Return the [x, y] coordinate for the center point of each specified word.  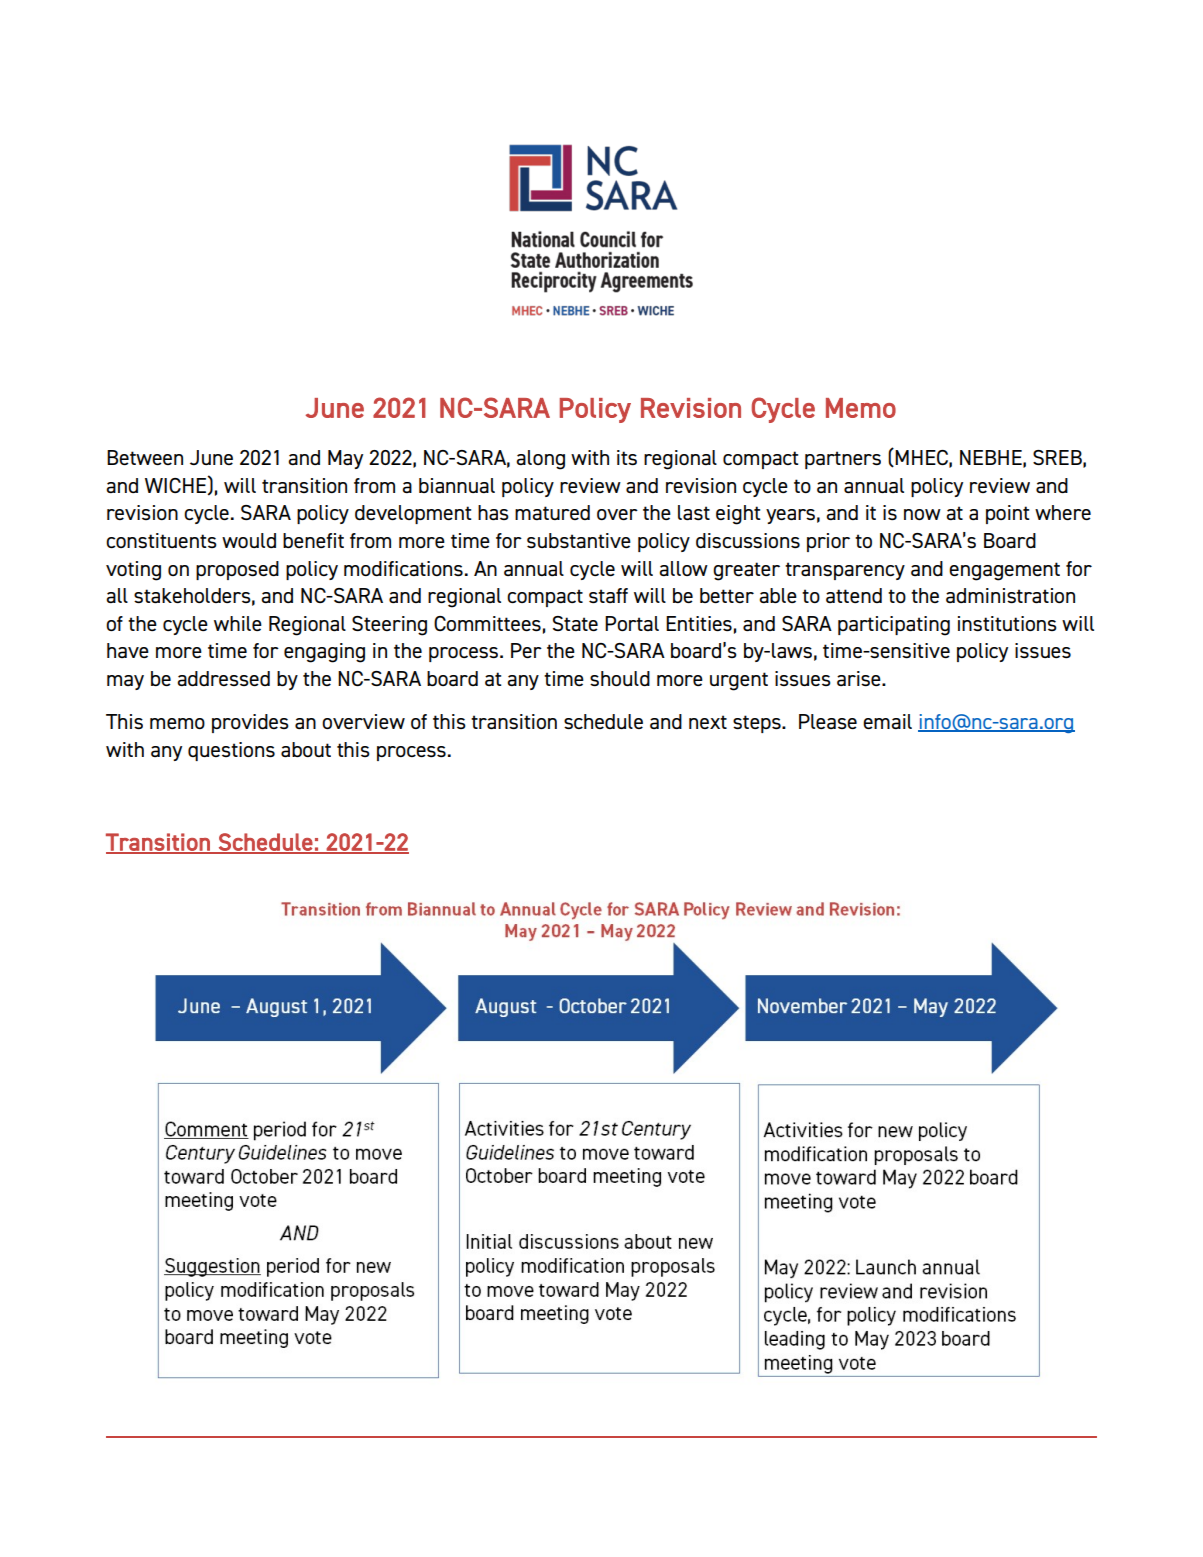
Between [145, 457]
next [708, 722]
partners [843, 460]
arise [860, 678]
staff [608, 595]
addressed [223, 678]
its [627, 457]
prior [828, 542]
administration [1010, 595]
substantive [579, 540]
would [249, 540]
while [238, 623]
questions [231, 751]
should [620, 678]
